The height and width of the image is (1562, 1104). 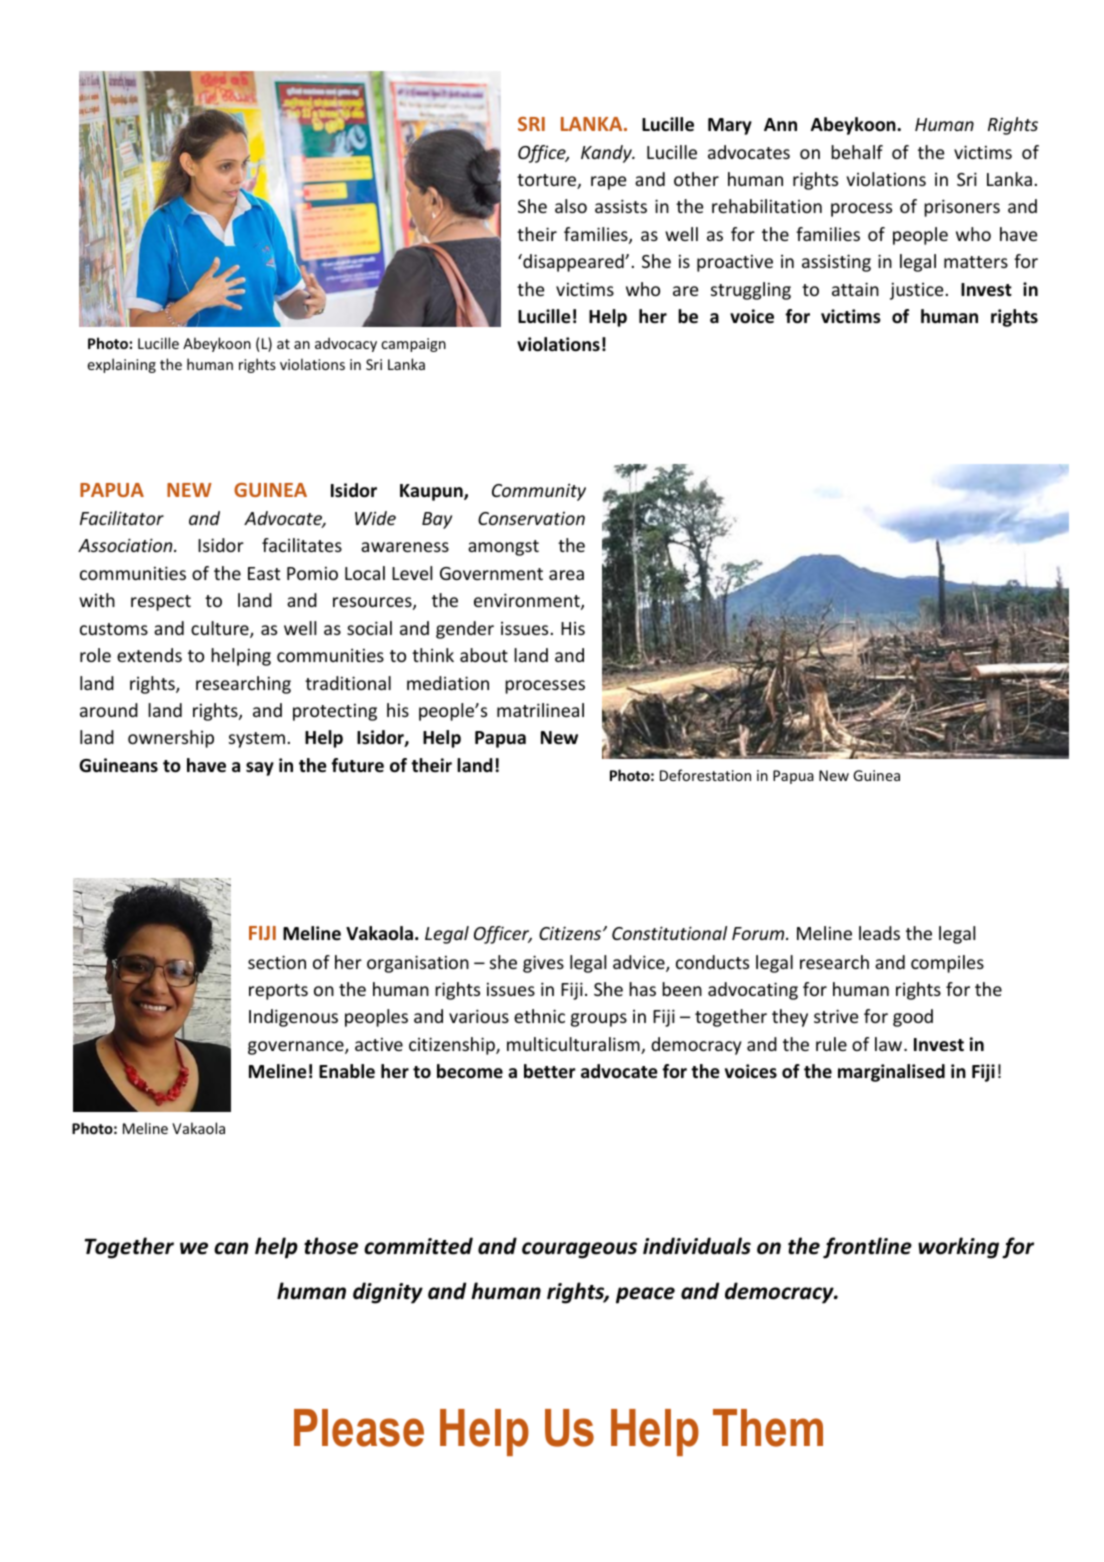 What do you see at coordinates (346, 344) in the image?
I see `advocacy` at bounding box center [346, 344].
